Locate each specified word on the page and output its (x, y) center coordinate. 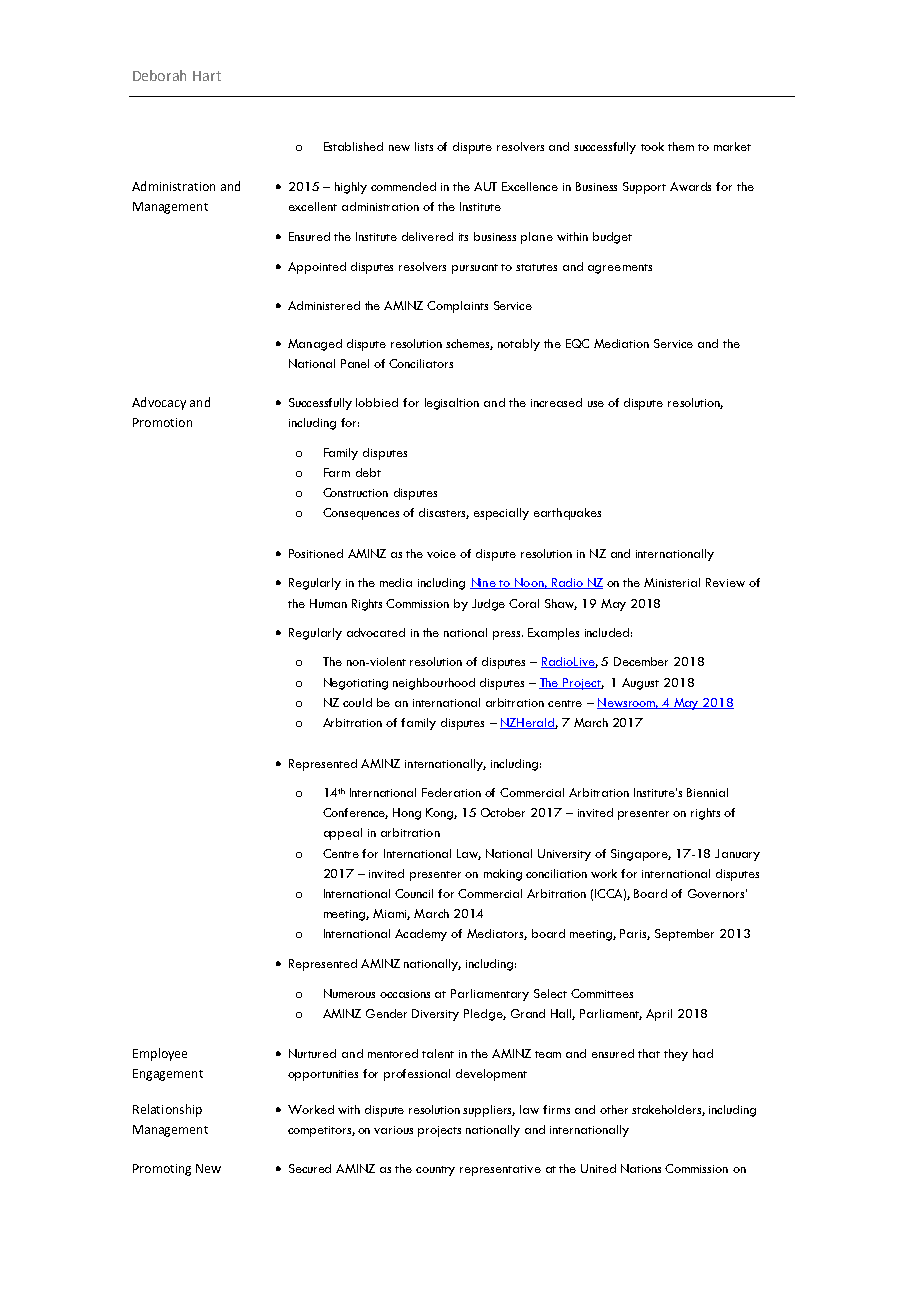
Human (328, 603)
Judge (488, 605)
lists (424, 146)
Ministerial (672, 582)
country (435, 1171)
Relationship (167, 1110)
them (681, 146)
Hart (207, 76)
